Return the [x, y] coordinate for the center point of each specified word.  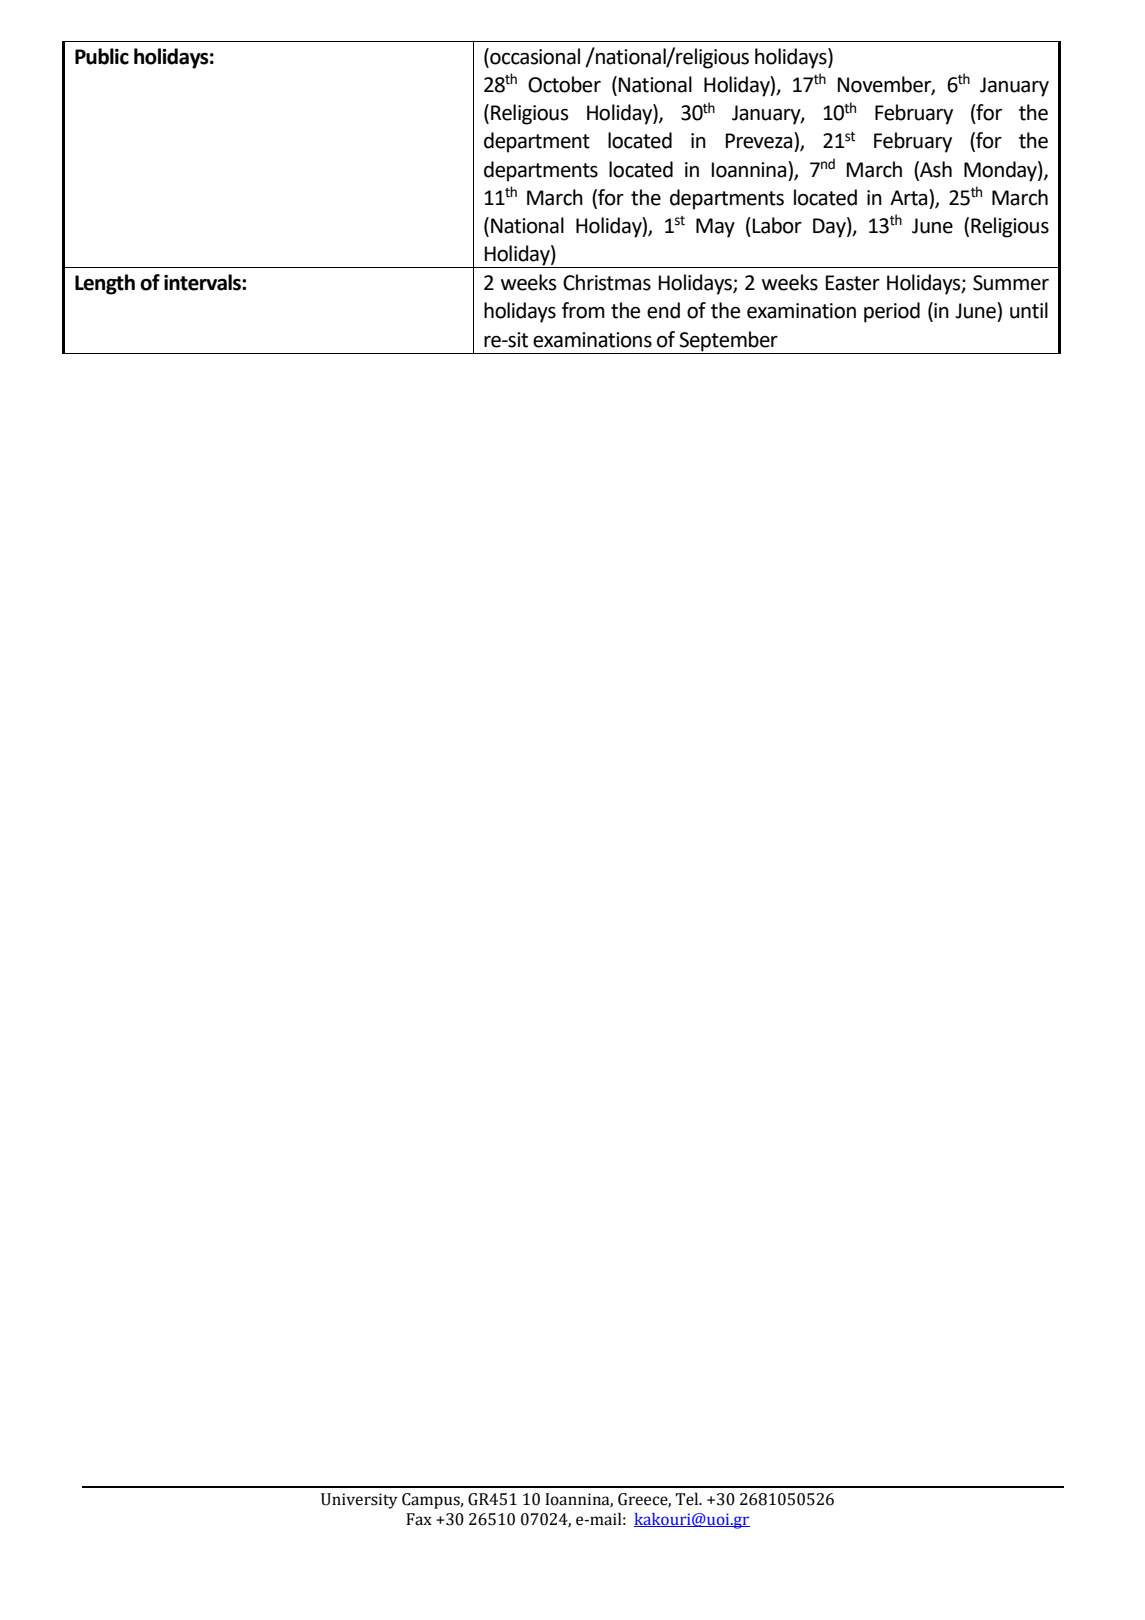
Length [105, 284]
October [564, 84]
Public [102, 56]
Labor [777, 225]
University [359, 1501]
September [728, 341]
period [892, 312]
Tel [688, 1499]
